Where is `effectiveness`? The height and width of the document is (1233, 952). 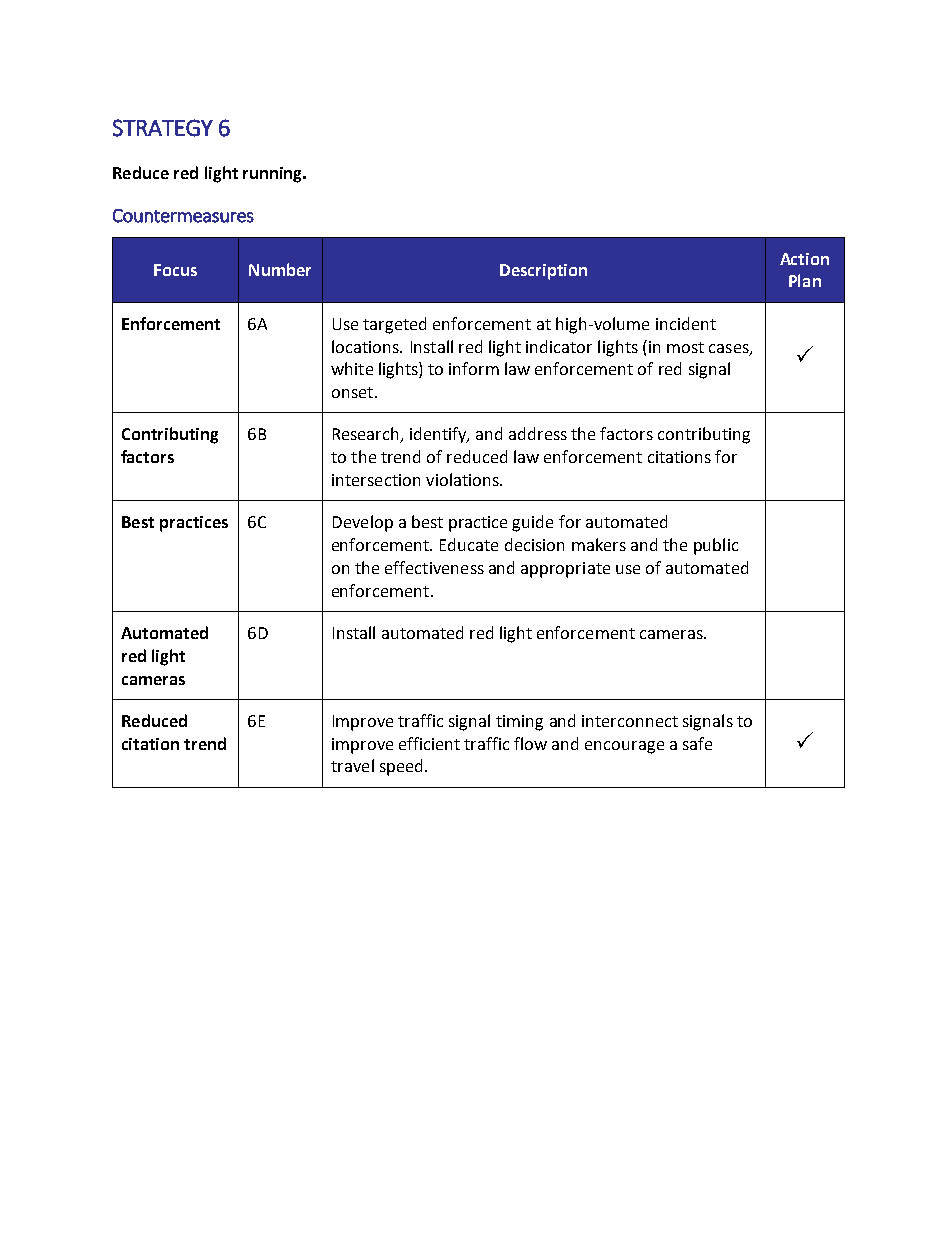 effectiveness is located at coordinates (434, 567).
